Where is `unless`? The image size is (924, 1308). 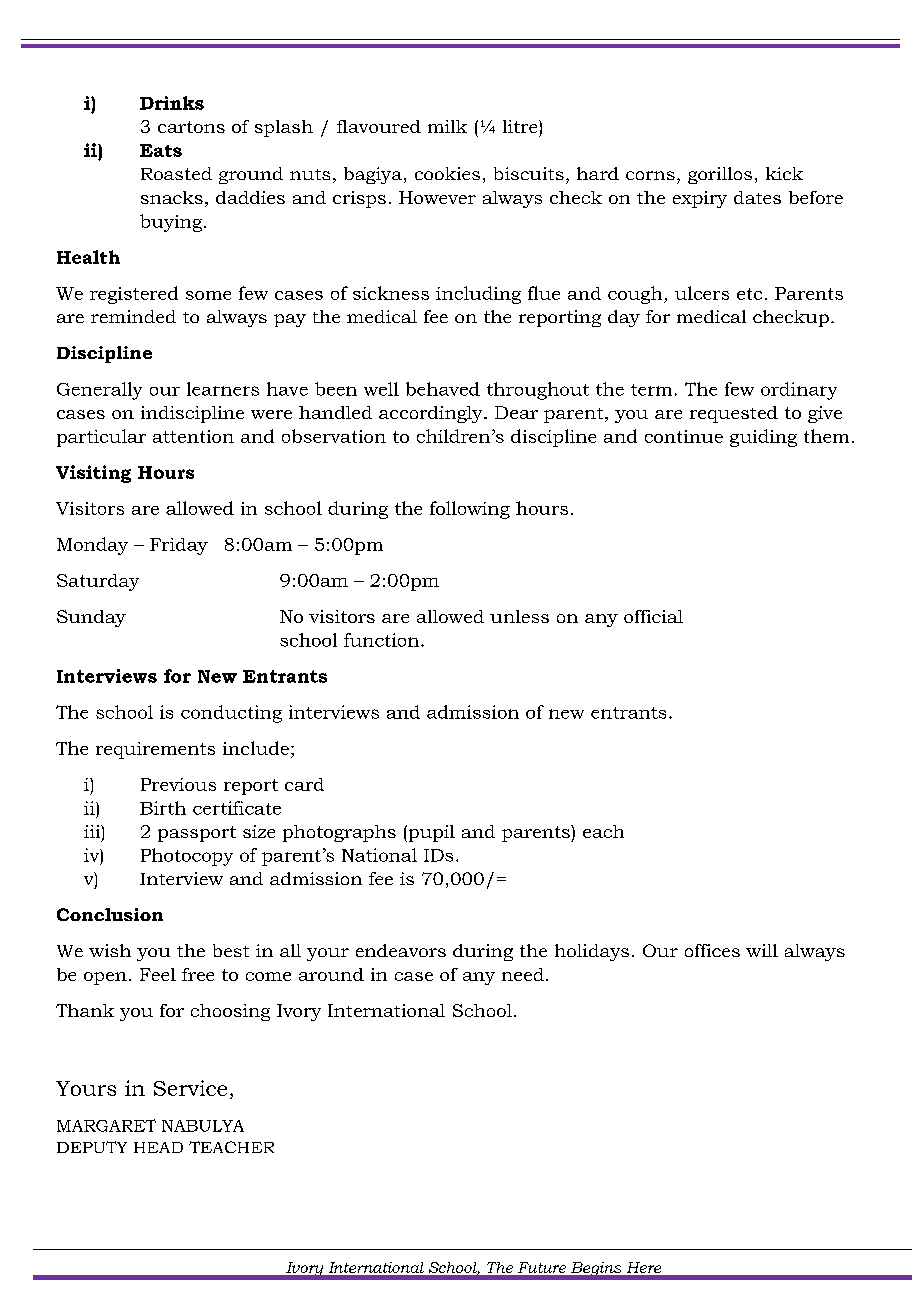 unless is located at coordinates (519, 616).
